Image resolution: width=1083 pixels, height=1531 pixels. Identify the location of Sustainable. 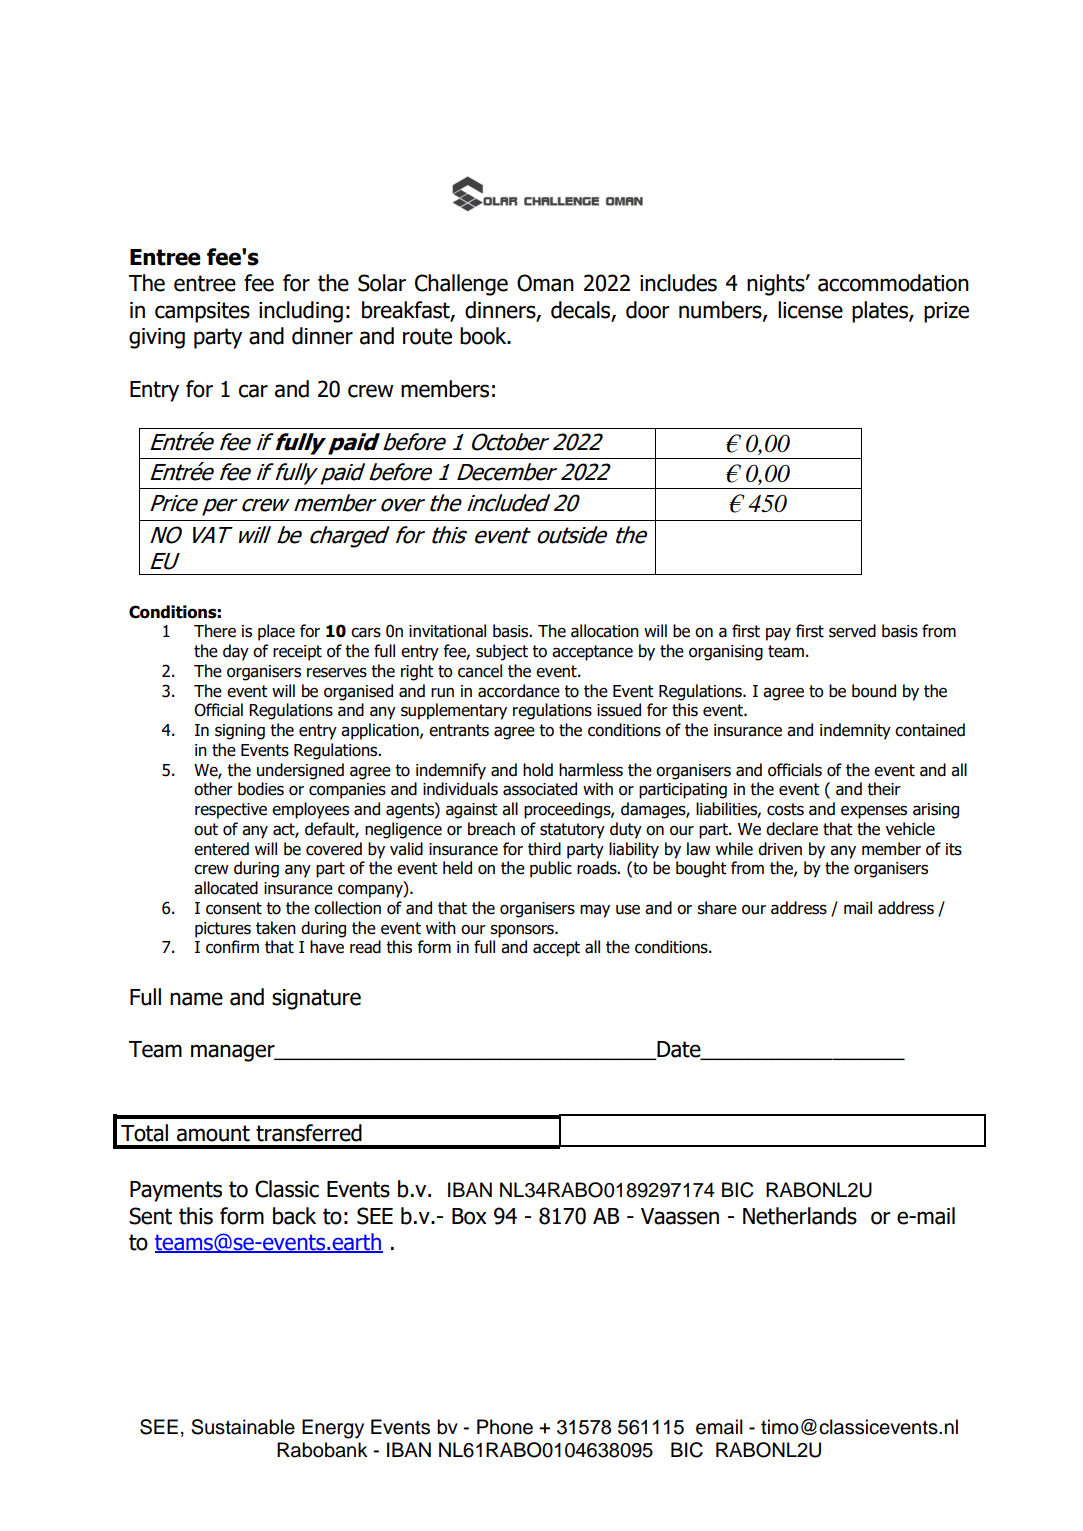
(243, 1427).
